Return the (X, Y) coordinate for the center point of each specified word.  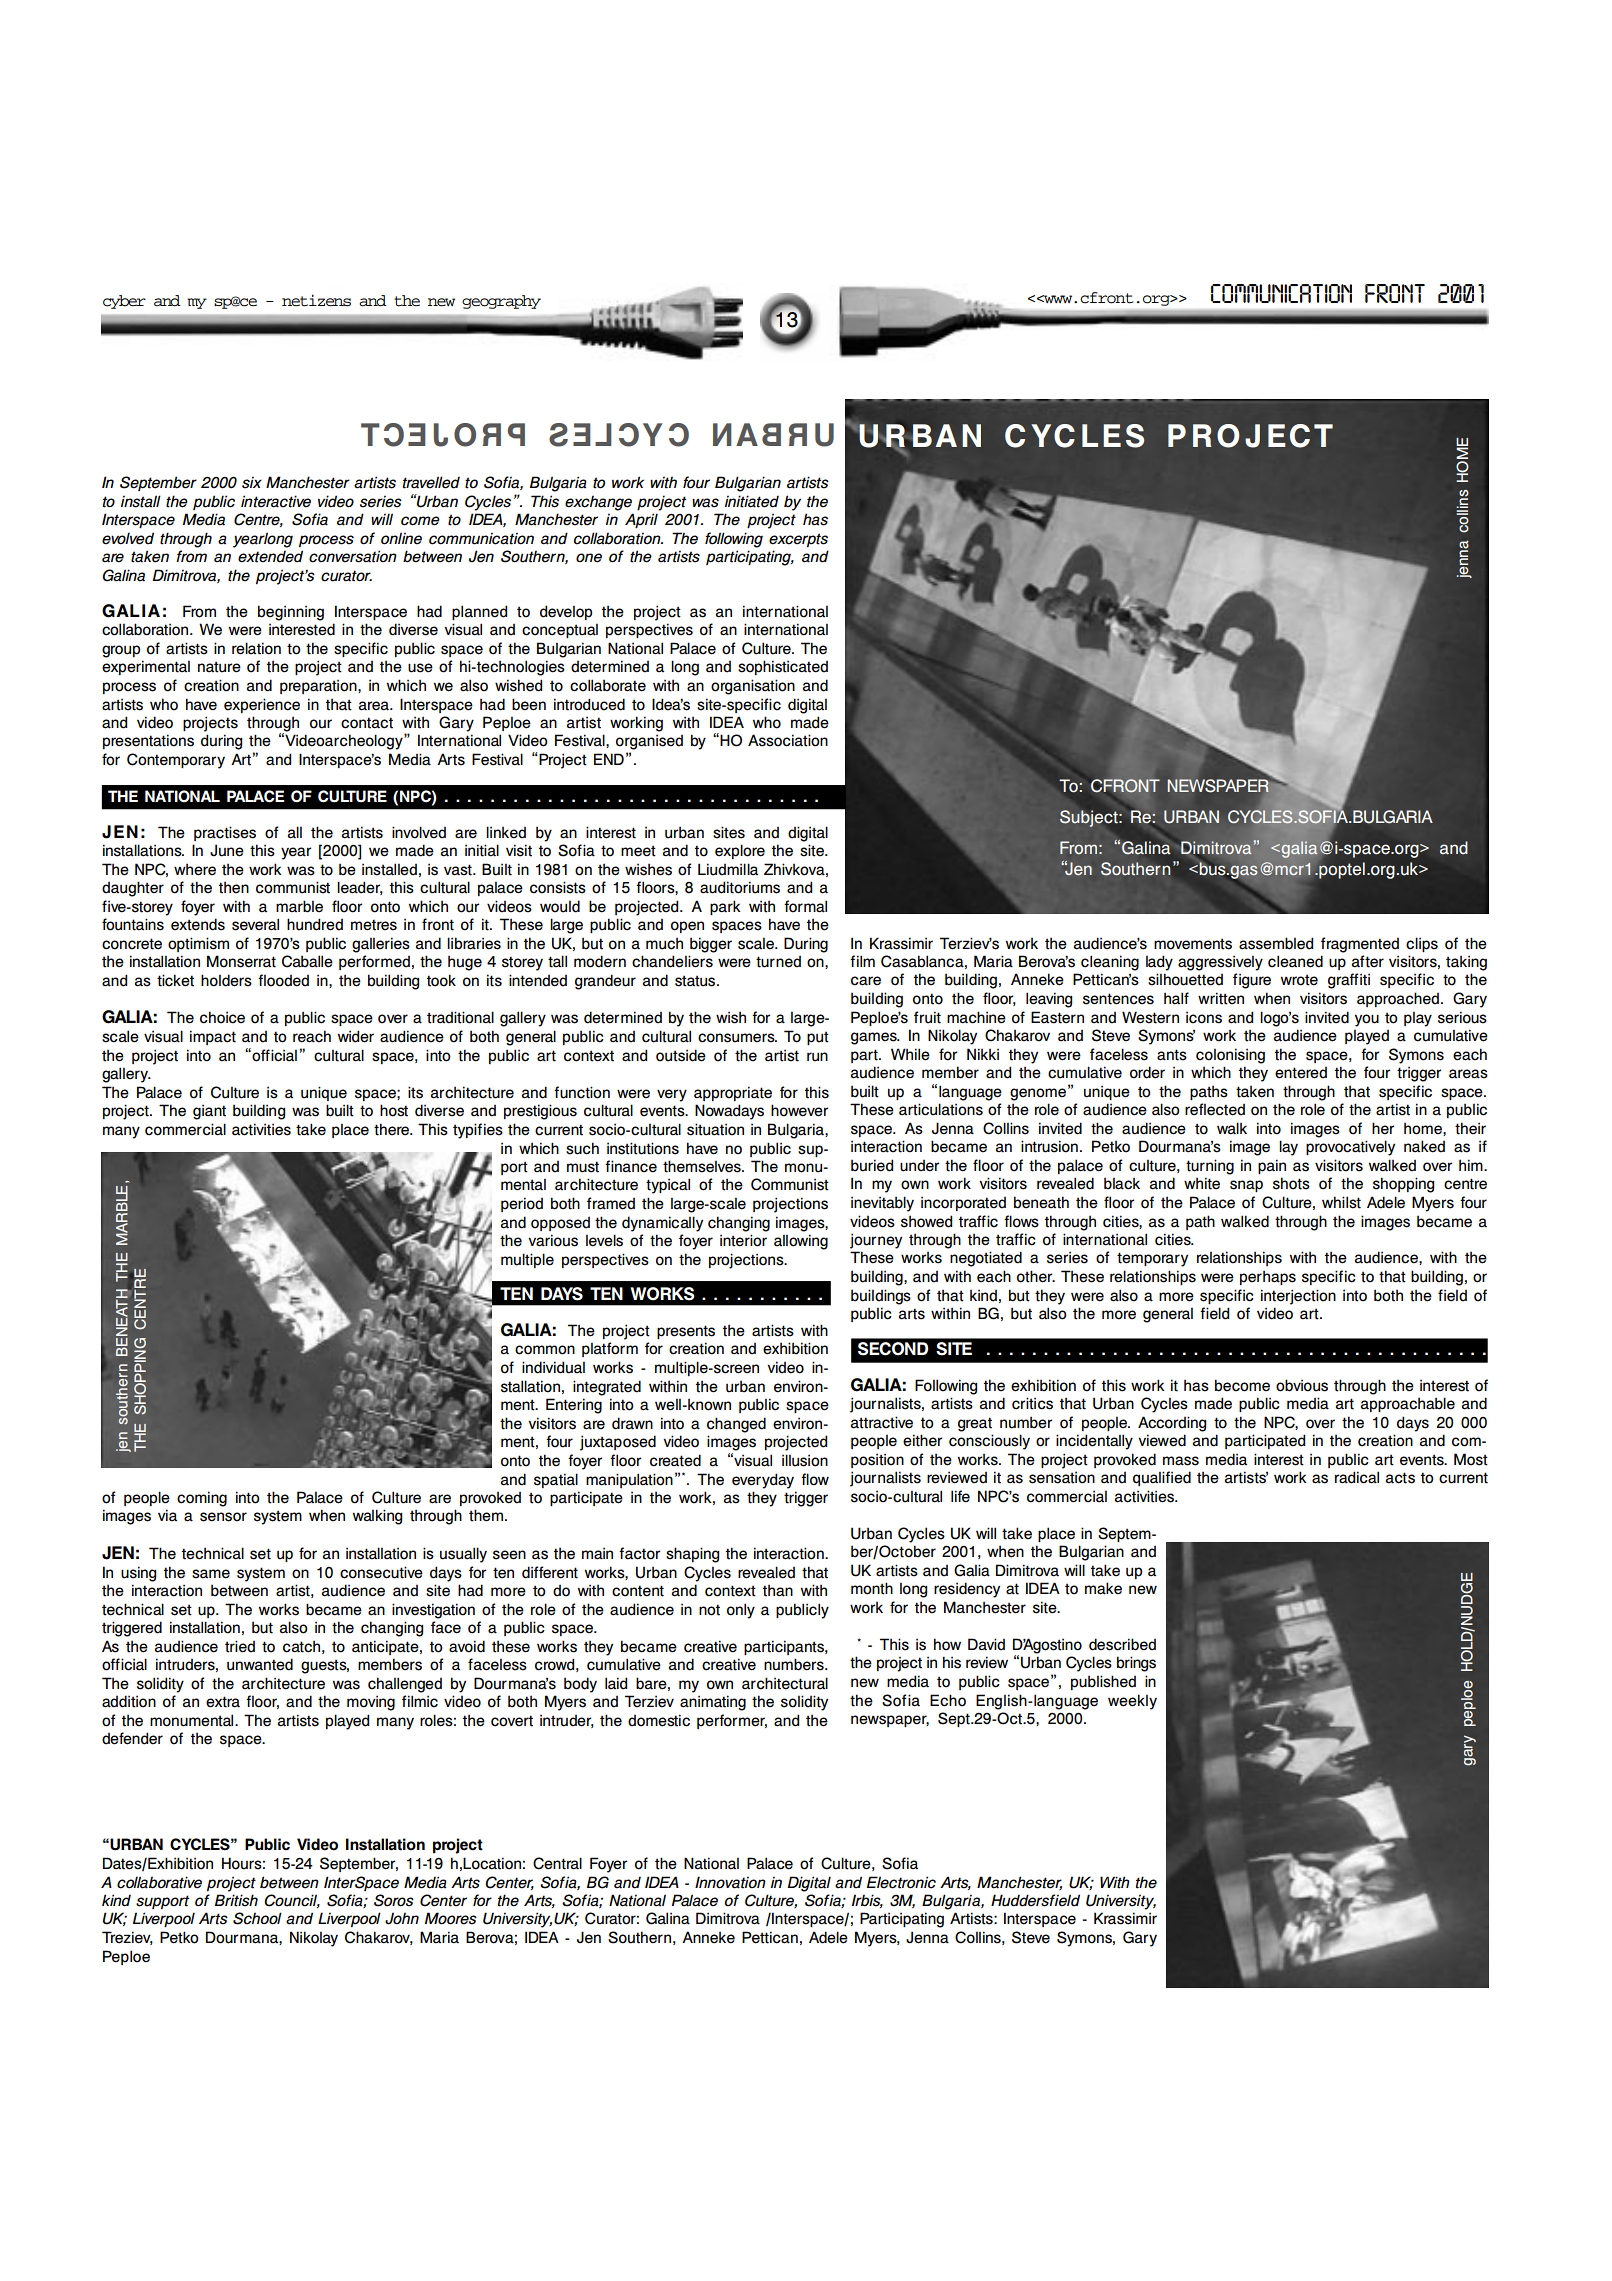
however (799, 1110)
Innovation (730, 1882)
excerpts (798, 540)
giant (209, 1112)
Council (292, 1901)
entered (1301, 1073)
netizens (316, 300)
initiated (752, 501)
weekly (1132, 1702)
